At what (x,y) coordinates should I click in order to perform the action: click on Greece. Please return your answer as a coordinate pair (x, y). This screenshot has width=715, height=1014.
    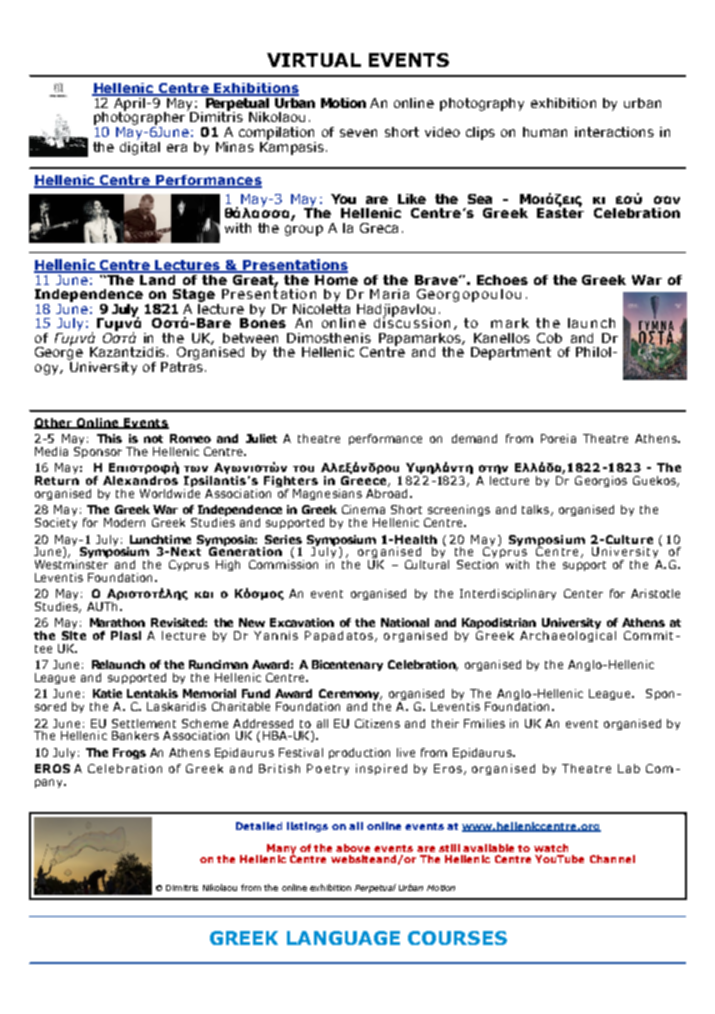
    Looking at the image, I should click on (365, 481).
